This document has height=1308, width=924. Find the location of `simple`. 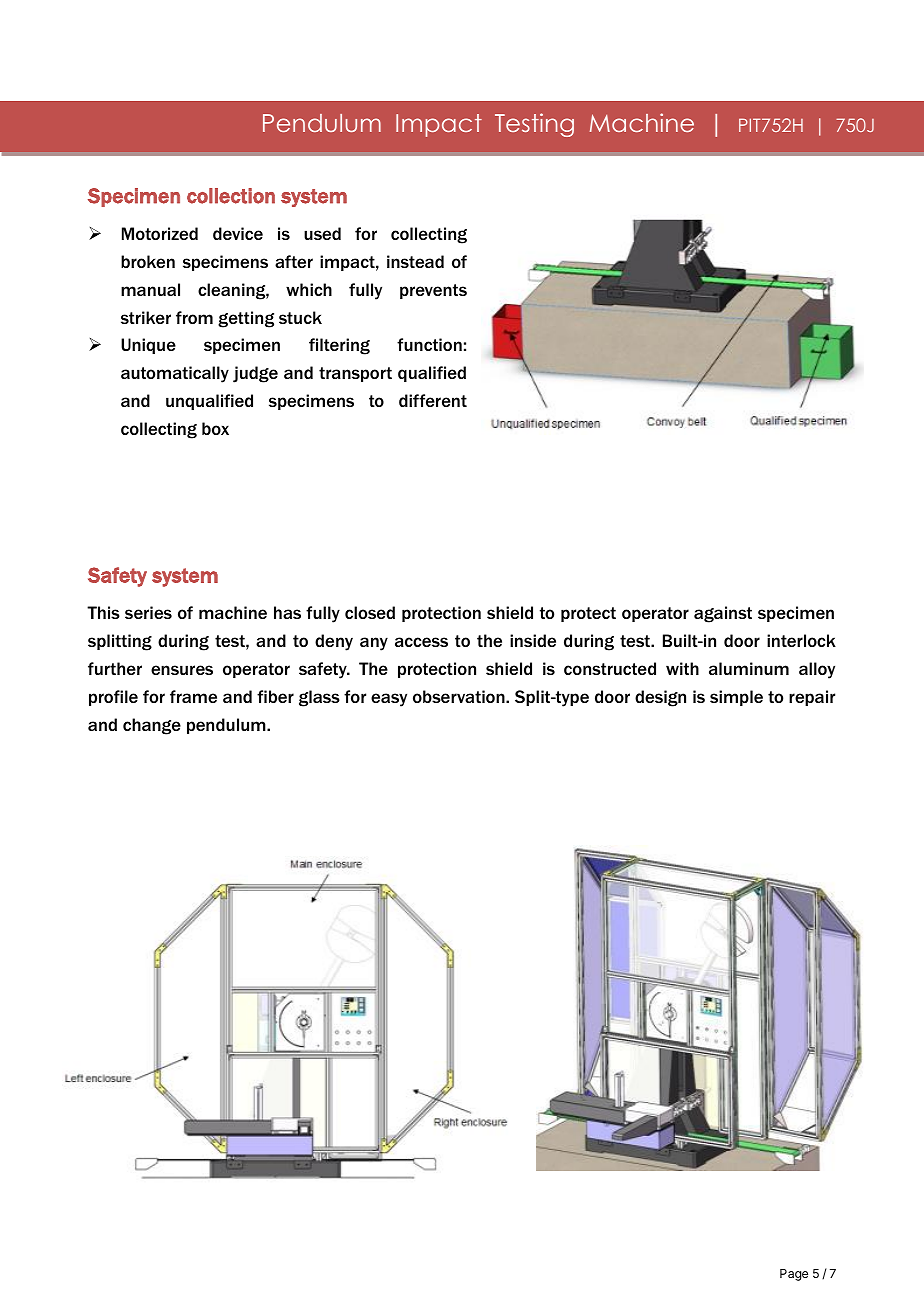

simple is located at coordinates (736, 698).
